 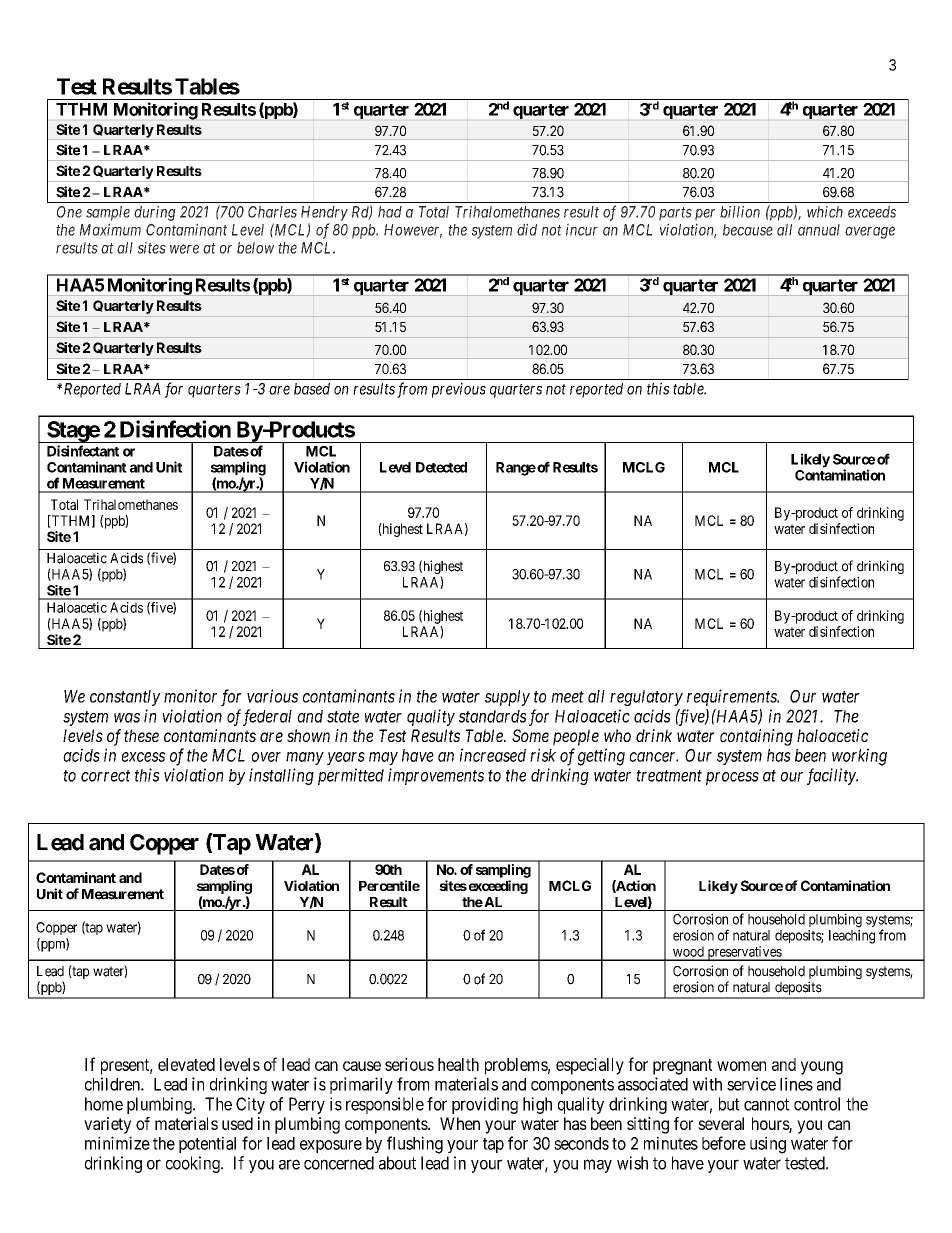 I want to click on health, so click(x=458, y=1064).
